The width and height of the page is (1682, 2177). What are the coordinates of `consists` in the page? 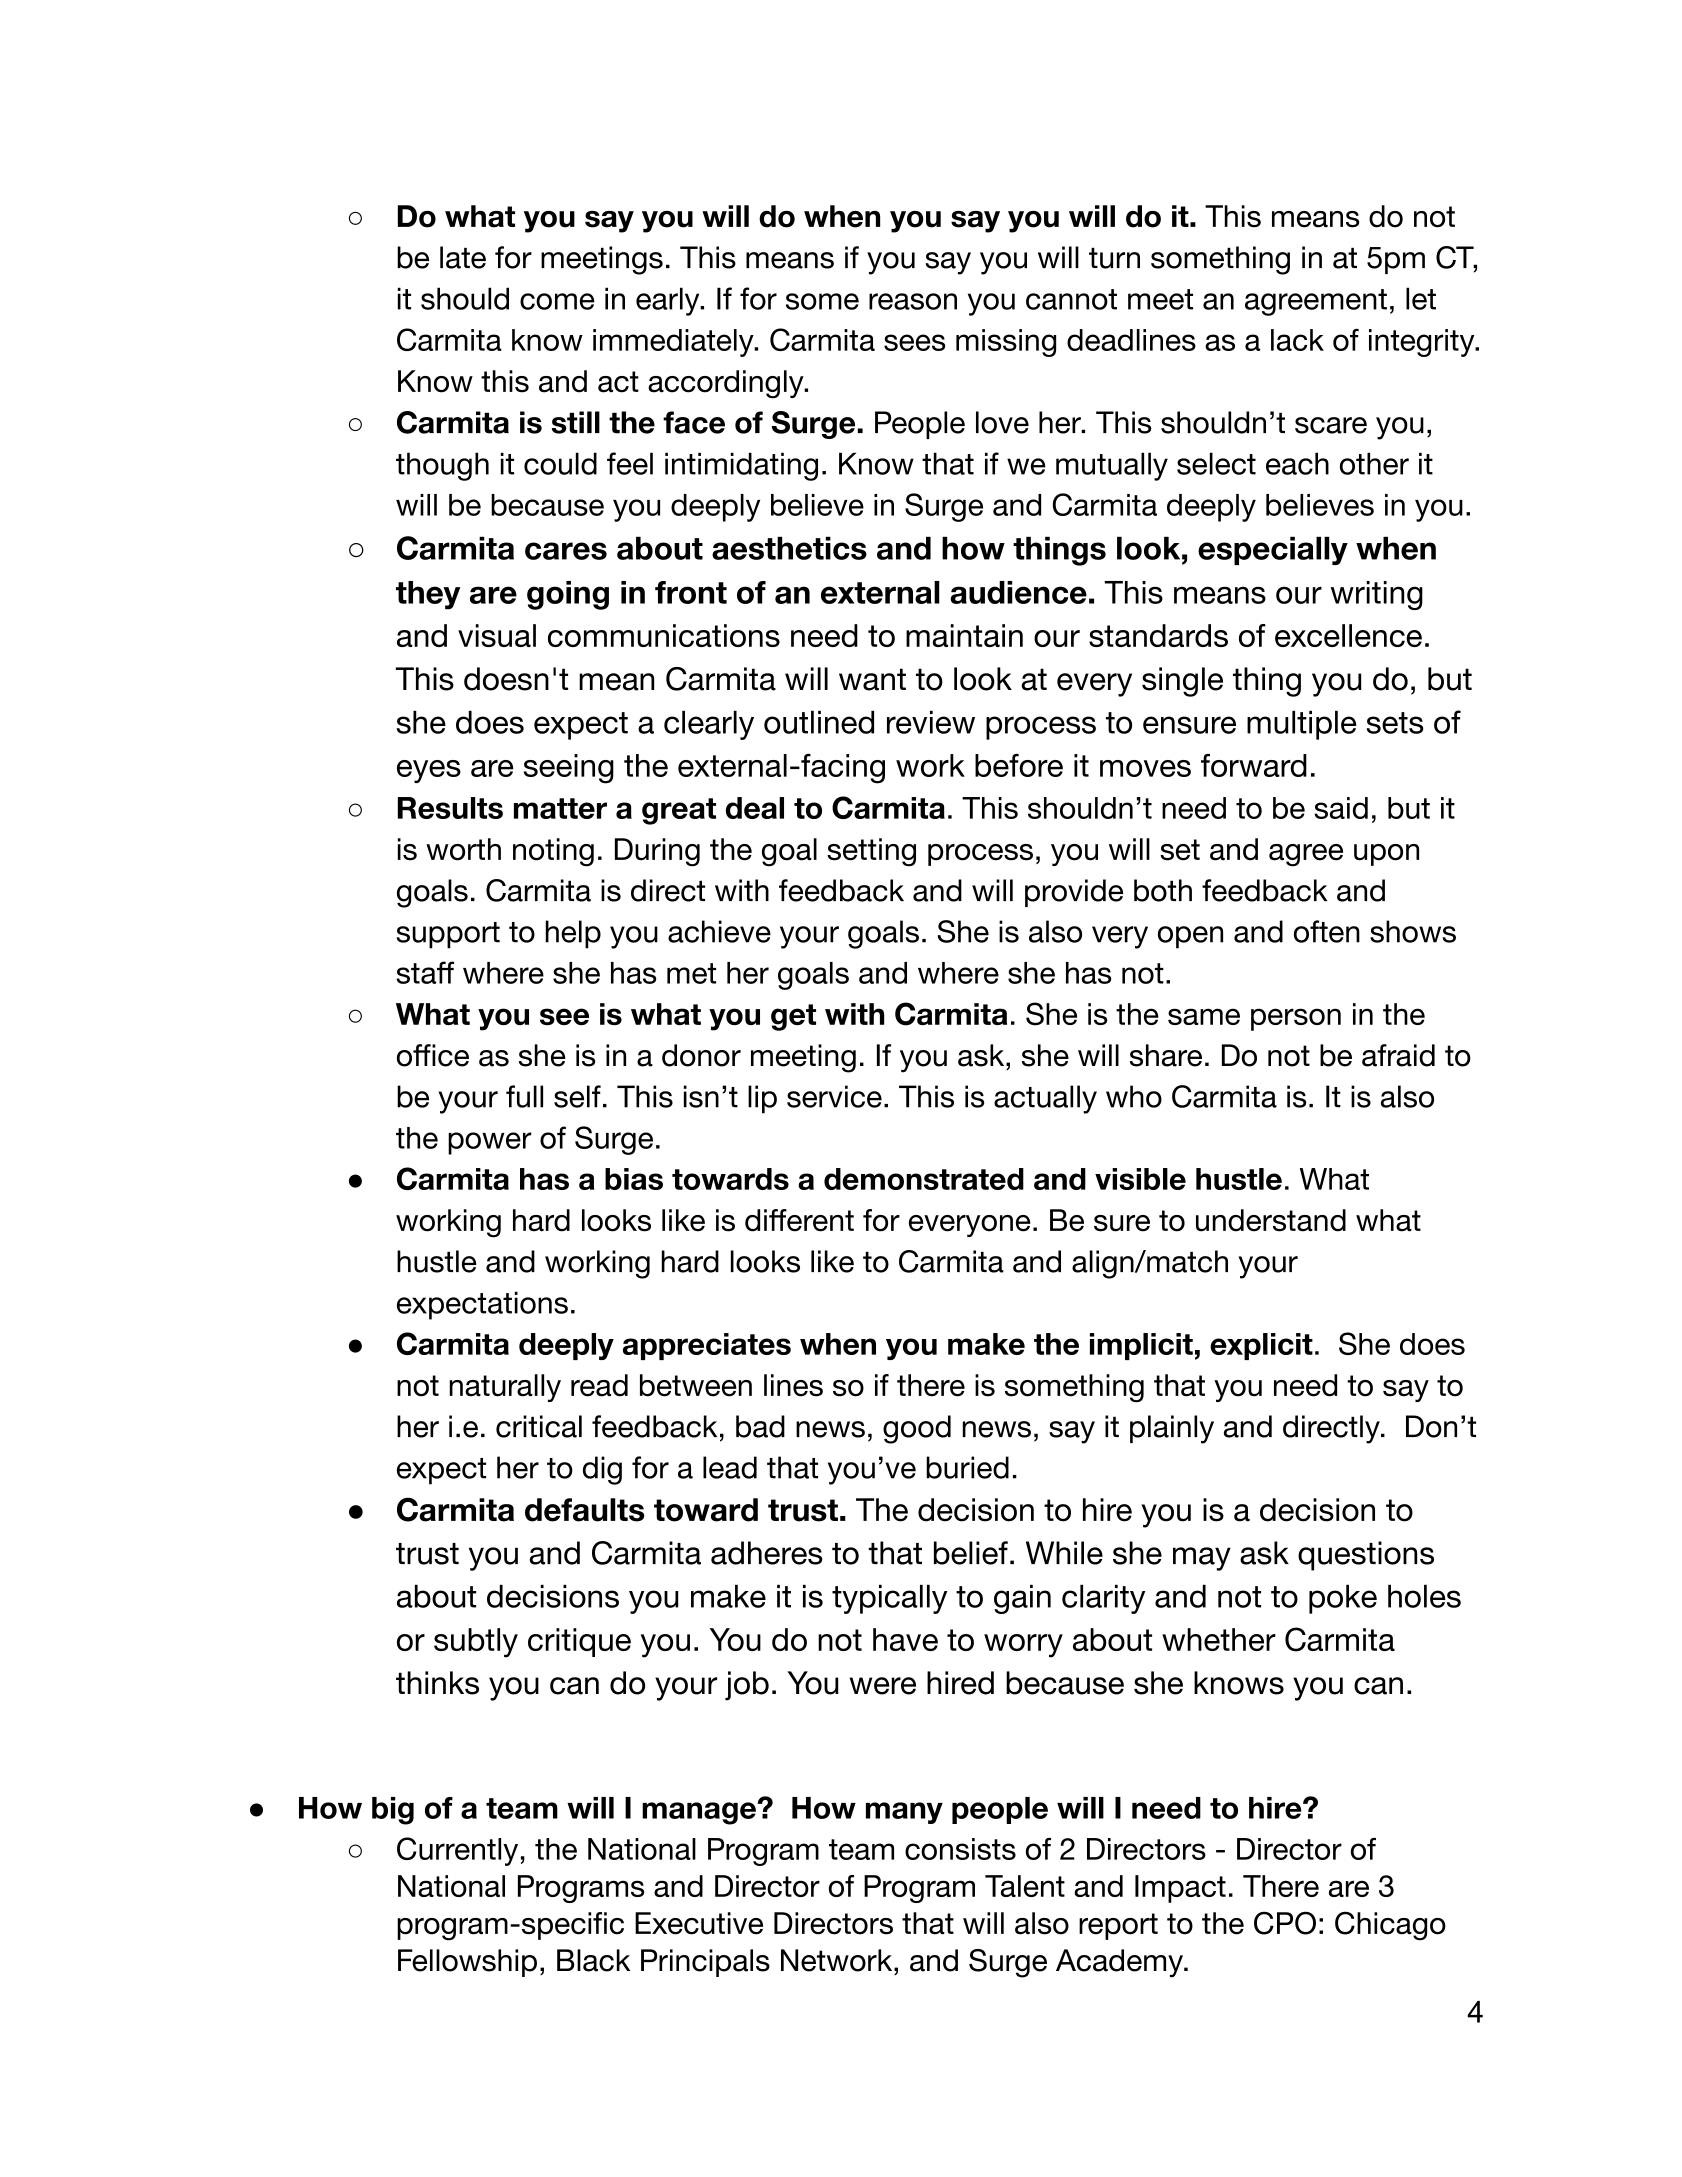 It's located at (960, 1849).
